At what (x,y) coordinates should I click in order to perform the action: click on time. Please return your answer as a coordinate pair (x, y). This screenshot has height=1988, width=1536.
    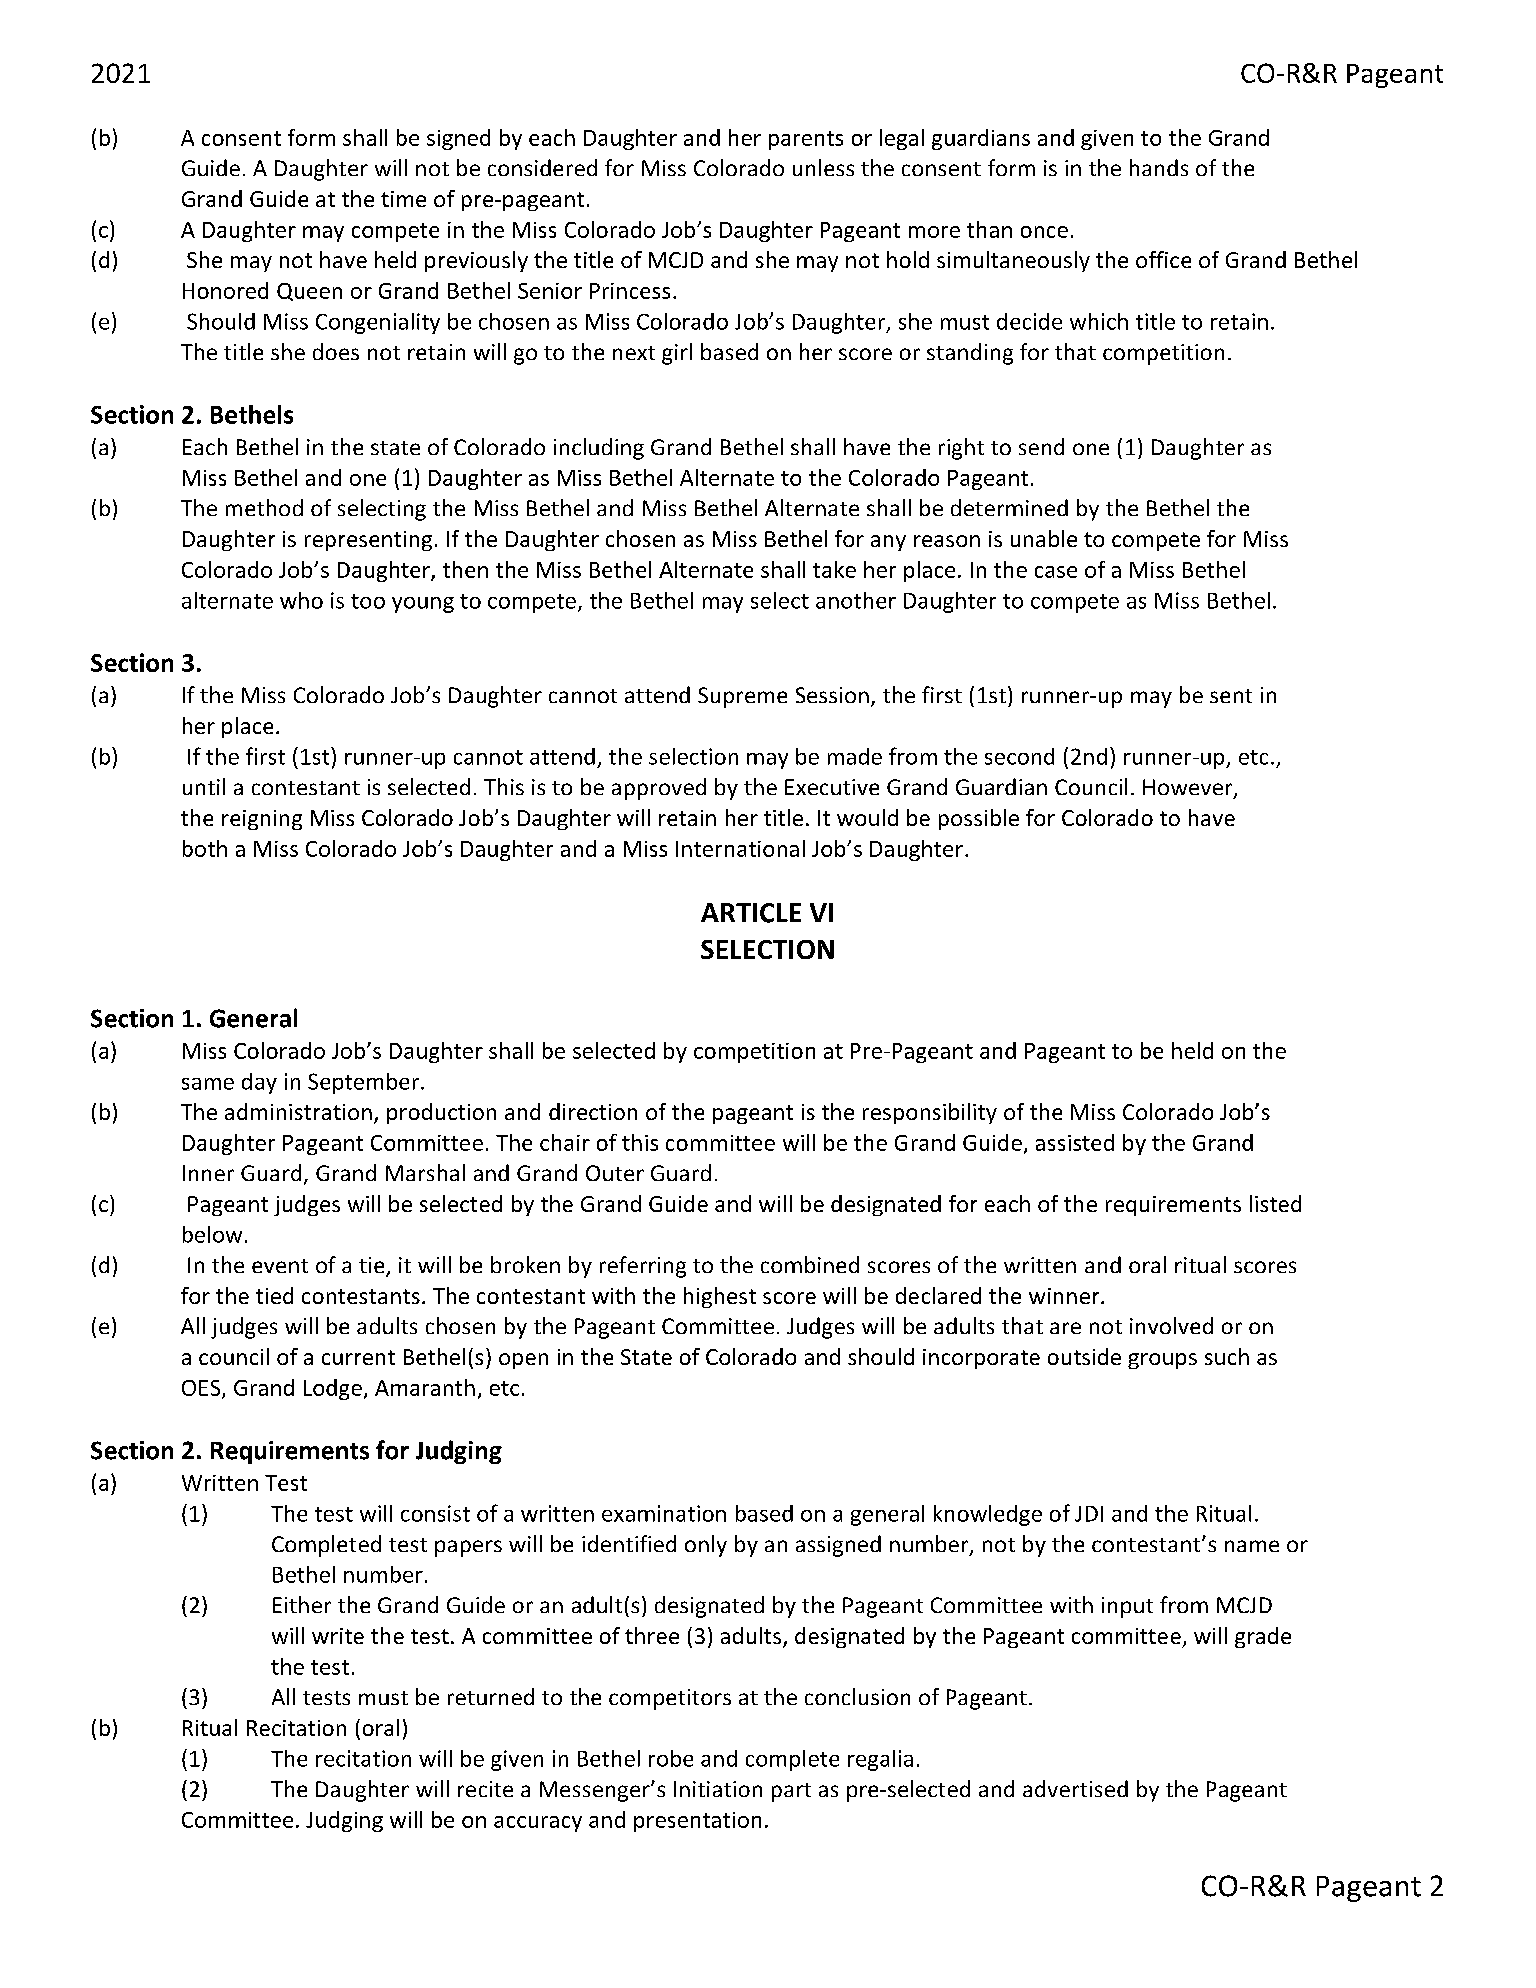
    Looking at the image, I should click on (403, 199).
